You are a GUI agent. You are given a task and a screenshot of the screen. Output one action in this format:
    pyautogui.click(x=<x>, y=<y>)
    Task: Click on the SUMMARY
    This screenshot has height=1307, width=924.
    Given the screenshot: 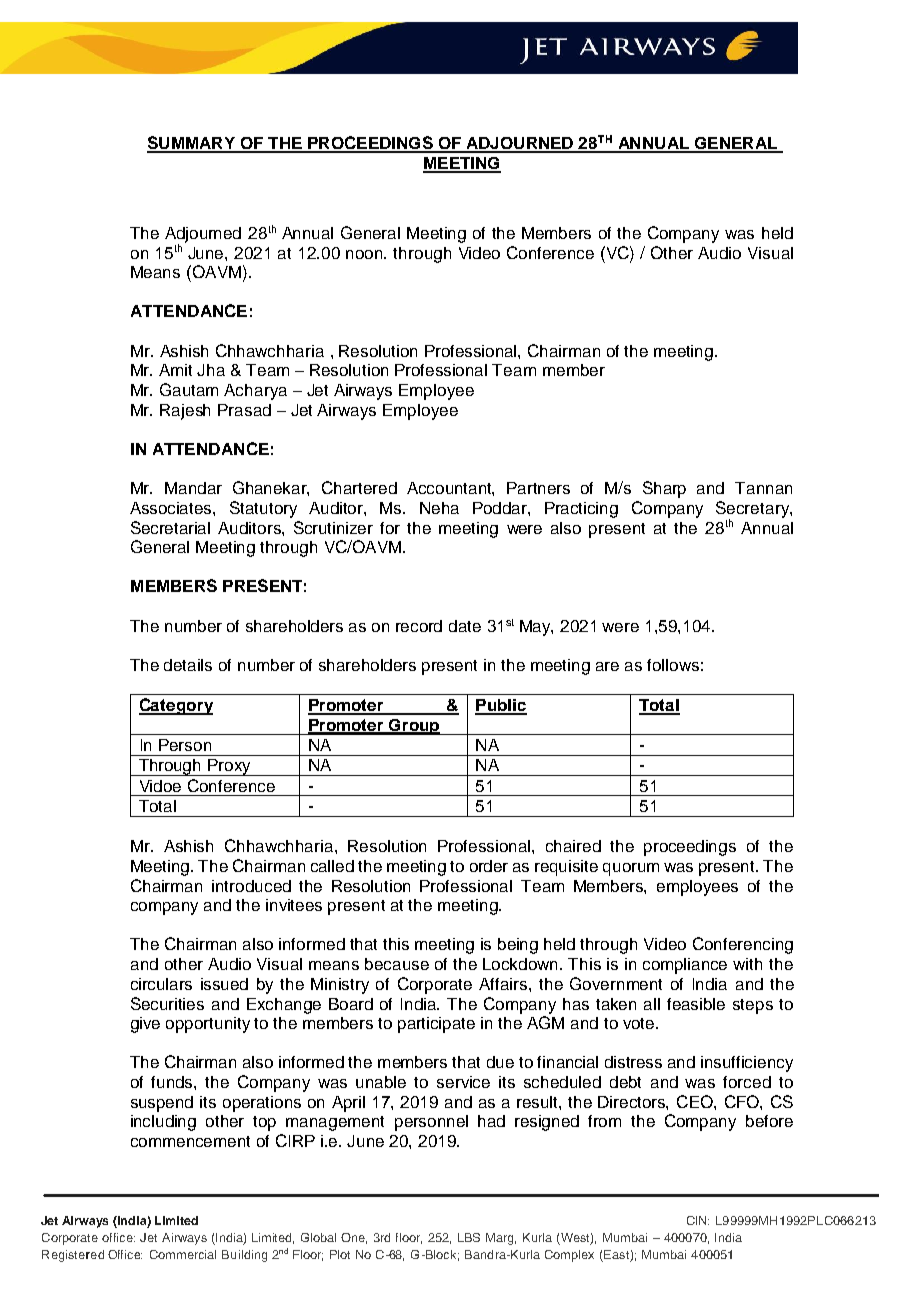 What is the action you would take?
    pyautogui.click(x=192, y=144)
